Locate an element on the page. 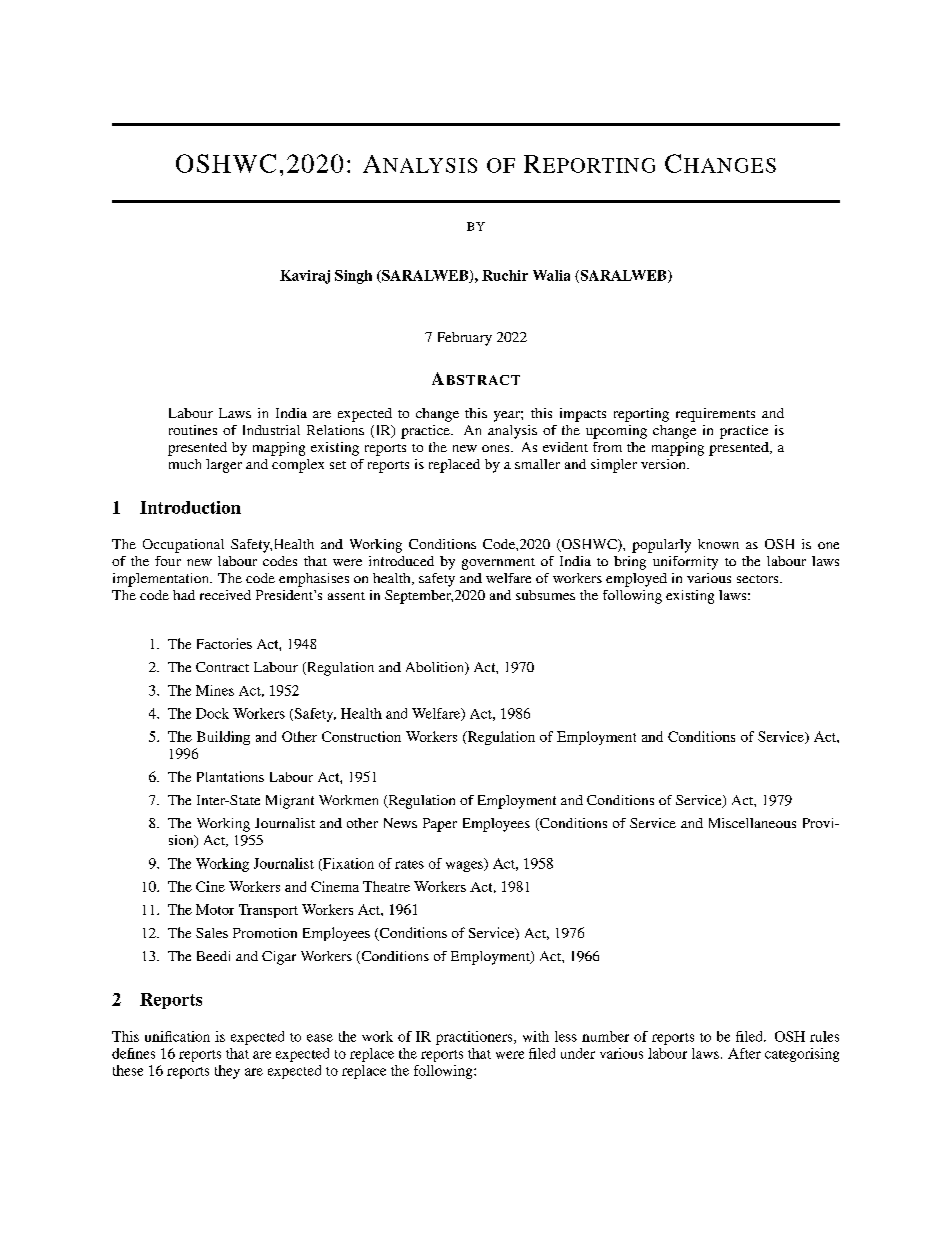  Singh is located at coordinates (353, 277).
